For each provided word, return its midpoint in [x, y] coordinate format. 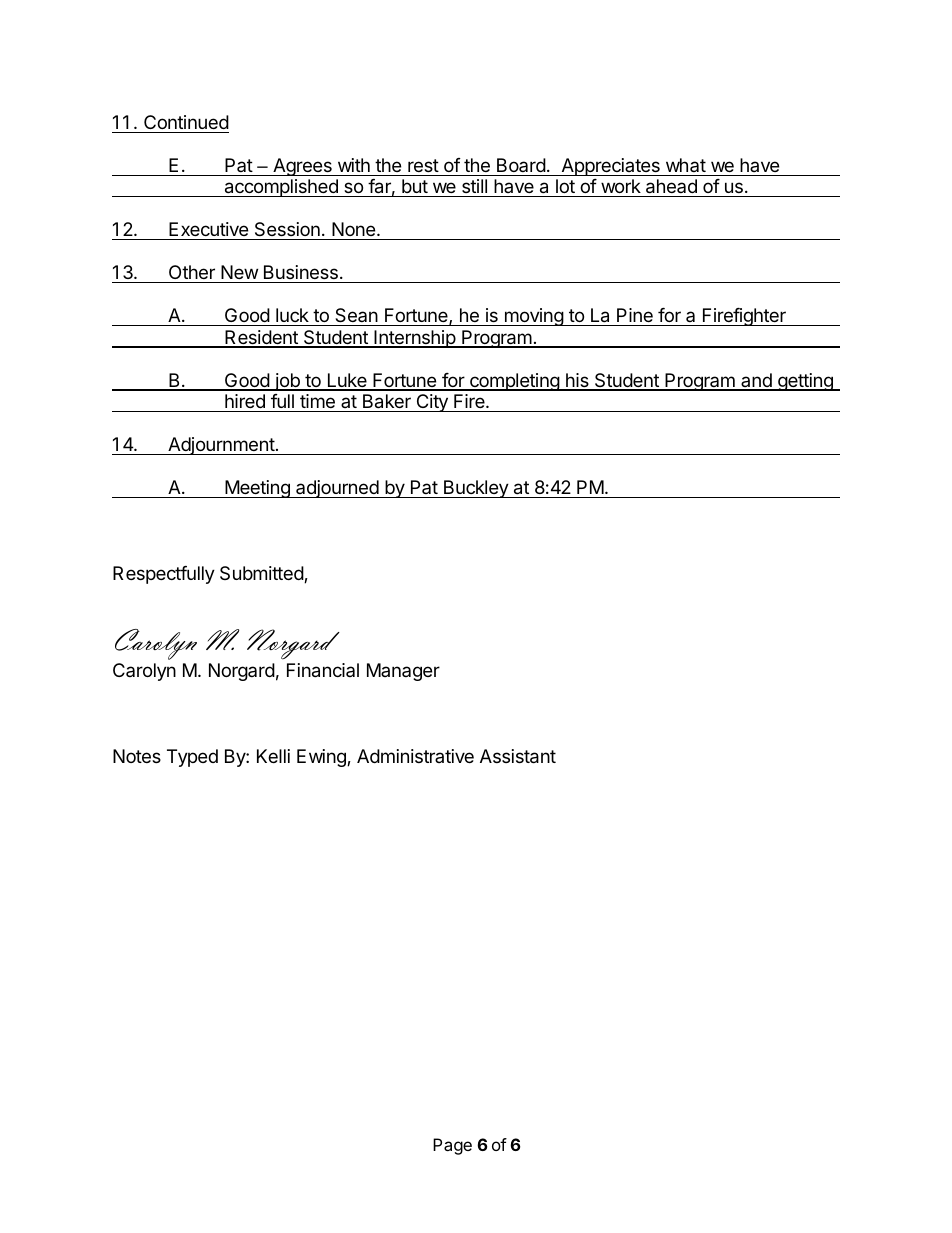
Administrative [415, 756]
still [474, 188]
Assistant [518, 756]
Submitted [262, 574]
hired [245, 403]
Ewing [322, 758]
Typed [192, 758]
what [686, 165]
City [432, 403]
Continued [186, 122]
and [756, 381]
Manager [403, 672]
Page [452, 1146]
